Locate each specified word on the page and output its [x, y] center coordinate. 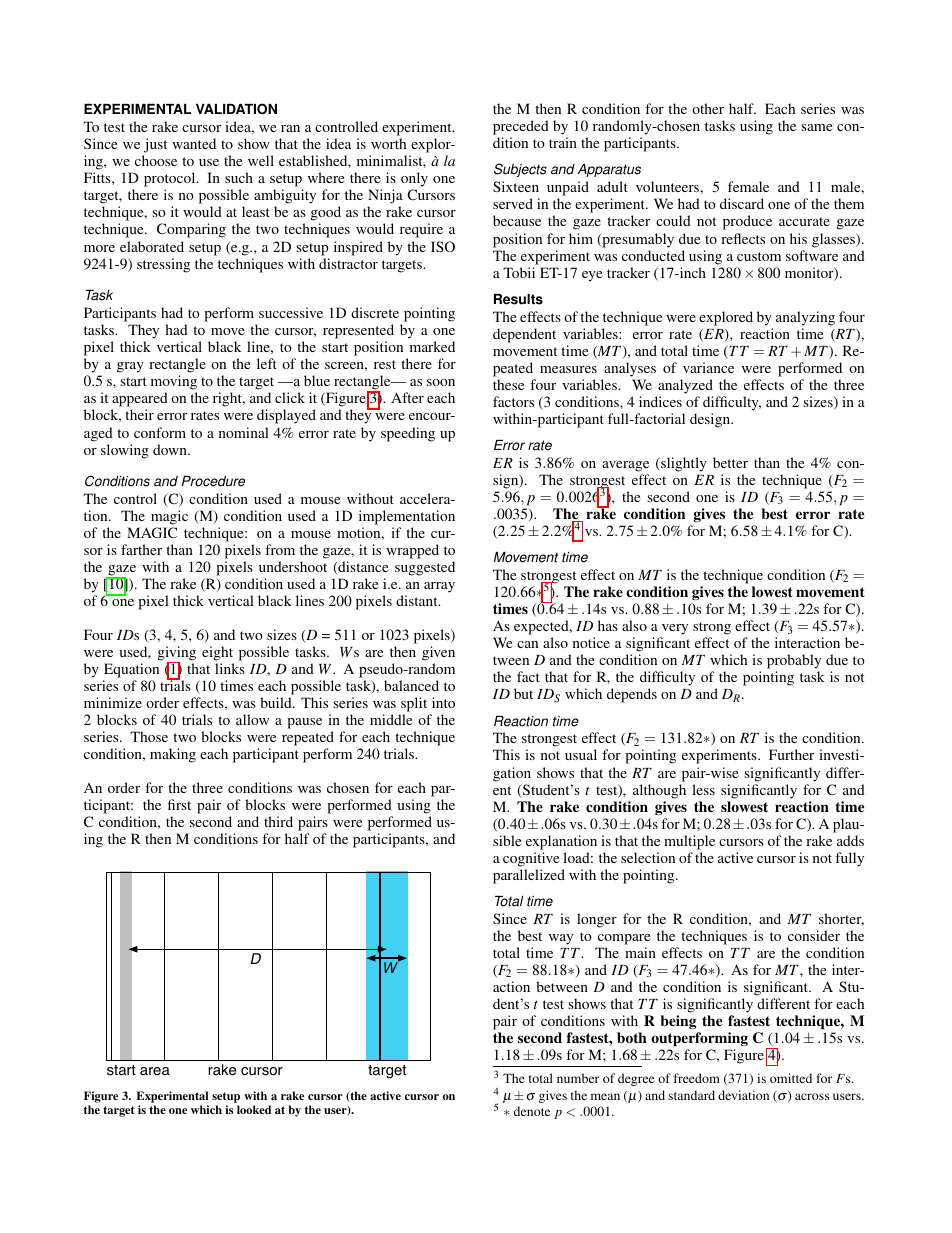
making [173, 755]
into [443, 702]
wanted [194, 143]
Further [791, 754]
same [816, 127]
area [155, 1071]
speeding [408, 434]
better [730, 462]
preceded [521, 129]
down [171, 449]
